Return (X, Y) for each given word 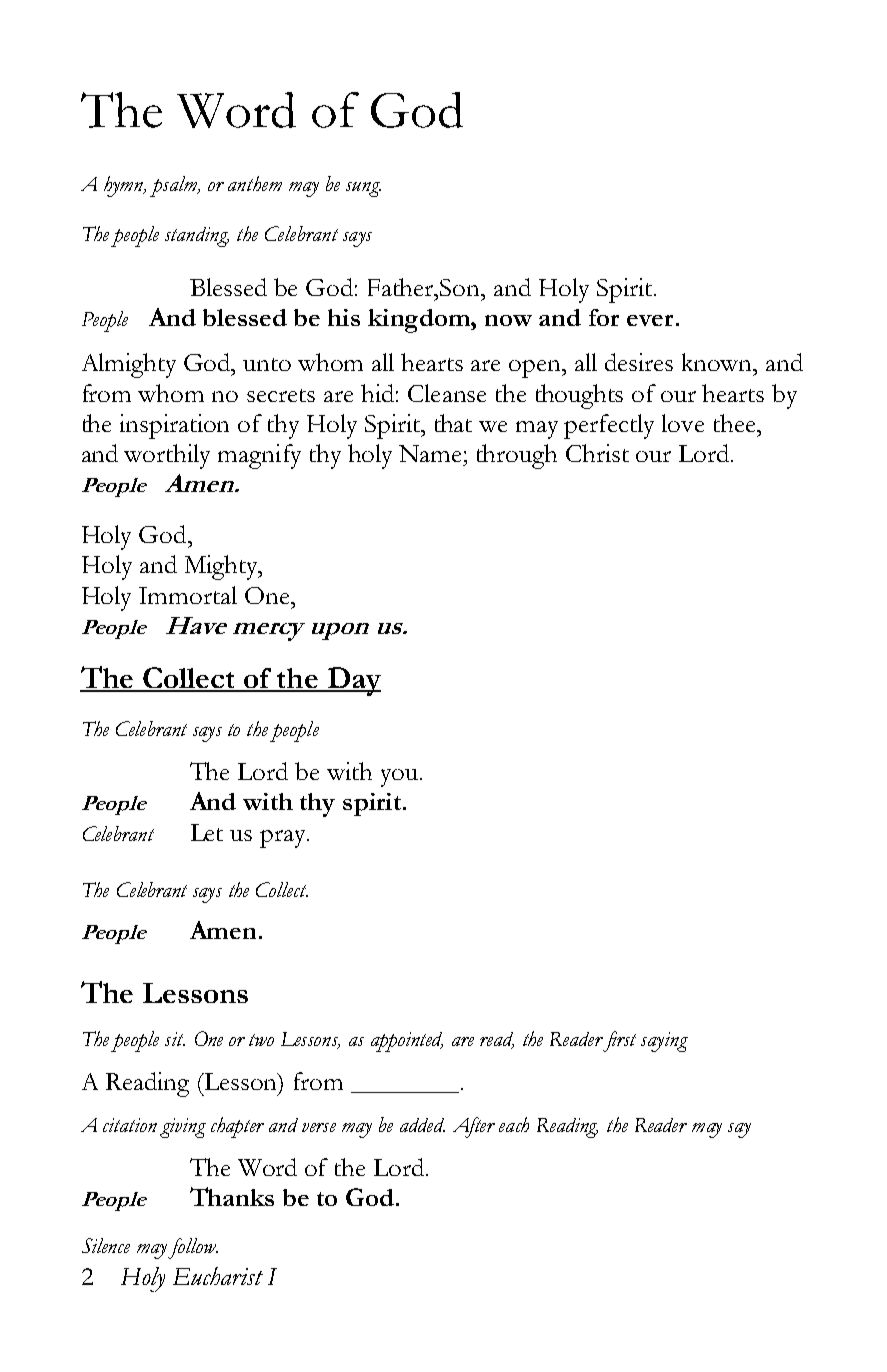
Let (207, 832)
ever (650, 320)
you (399, 778)
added (422, 1125)
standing (197, 237)
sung (363, 189)
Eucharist (218, 1276)
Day (353, 681)
